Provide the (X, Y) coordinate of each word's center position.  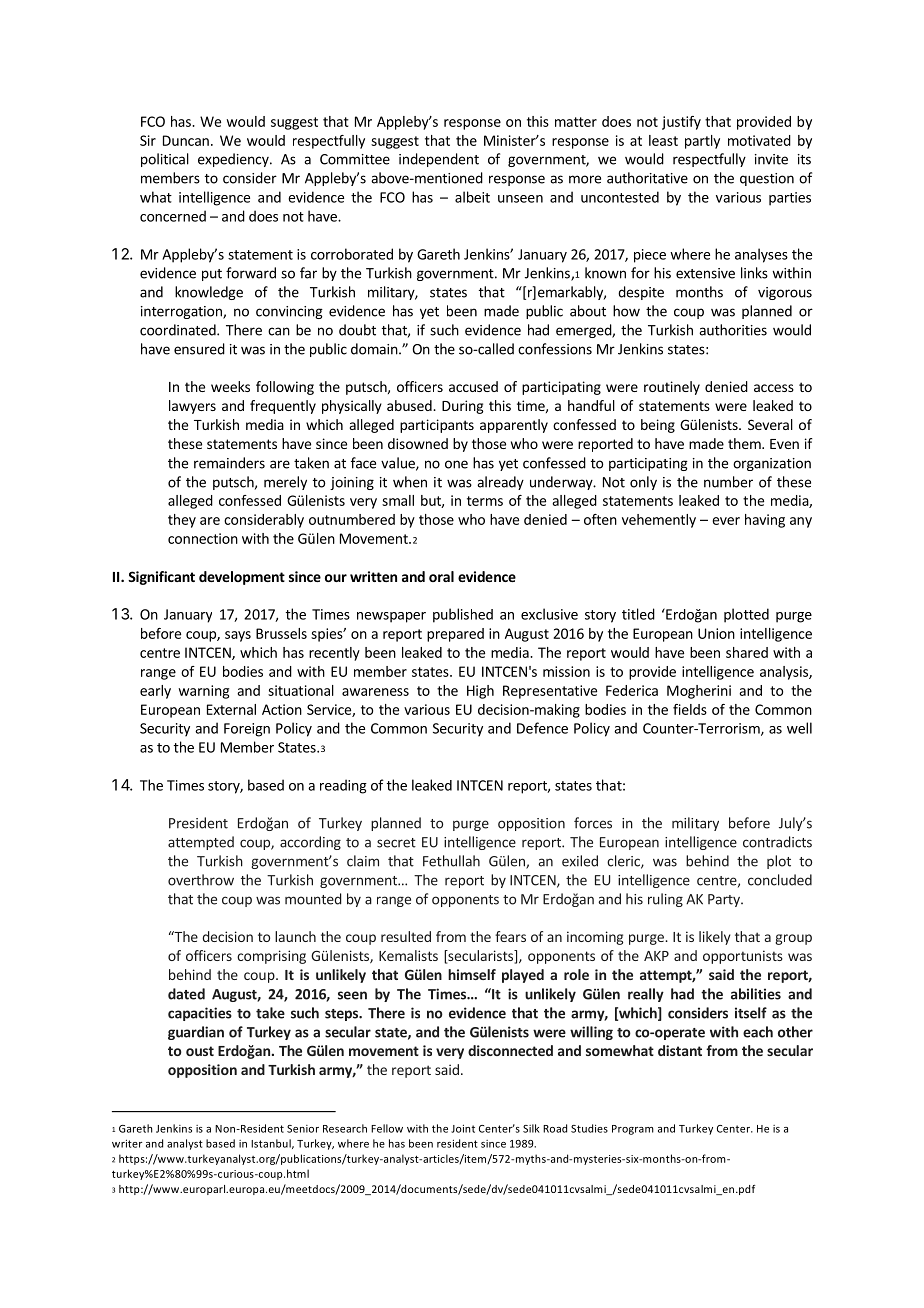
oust (200, 1051)
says (238, 636)
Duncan (186, 140)
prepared (455, 635)
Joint (463, 1128)
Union (716, 633)
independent (439, 160)
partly (702, 142)
